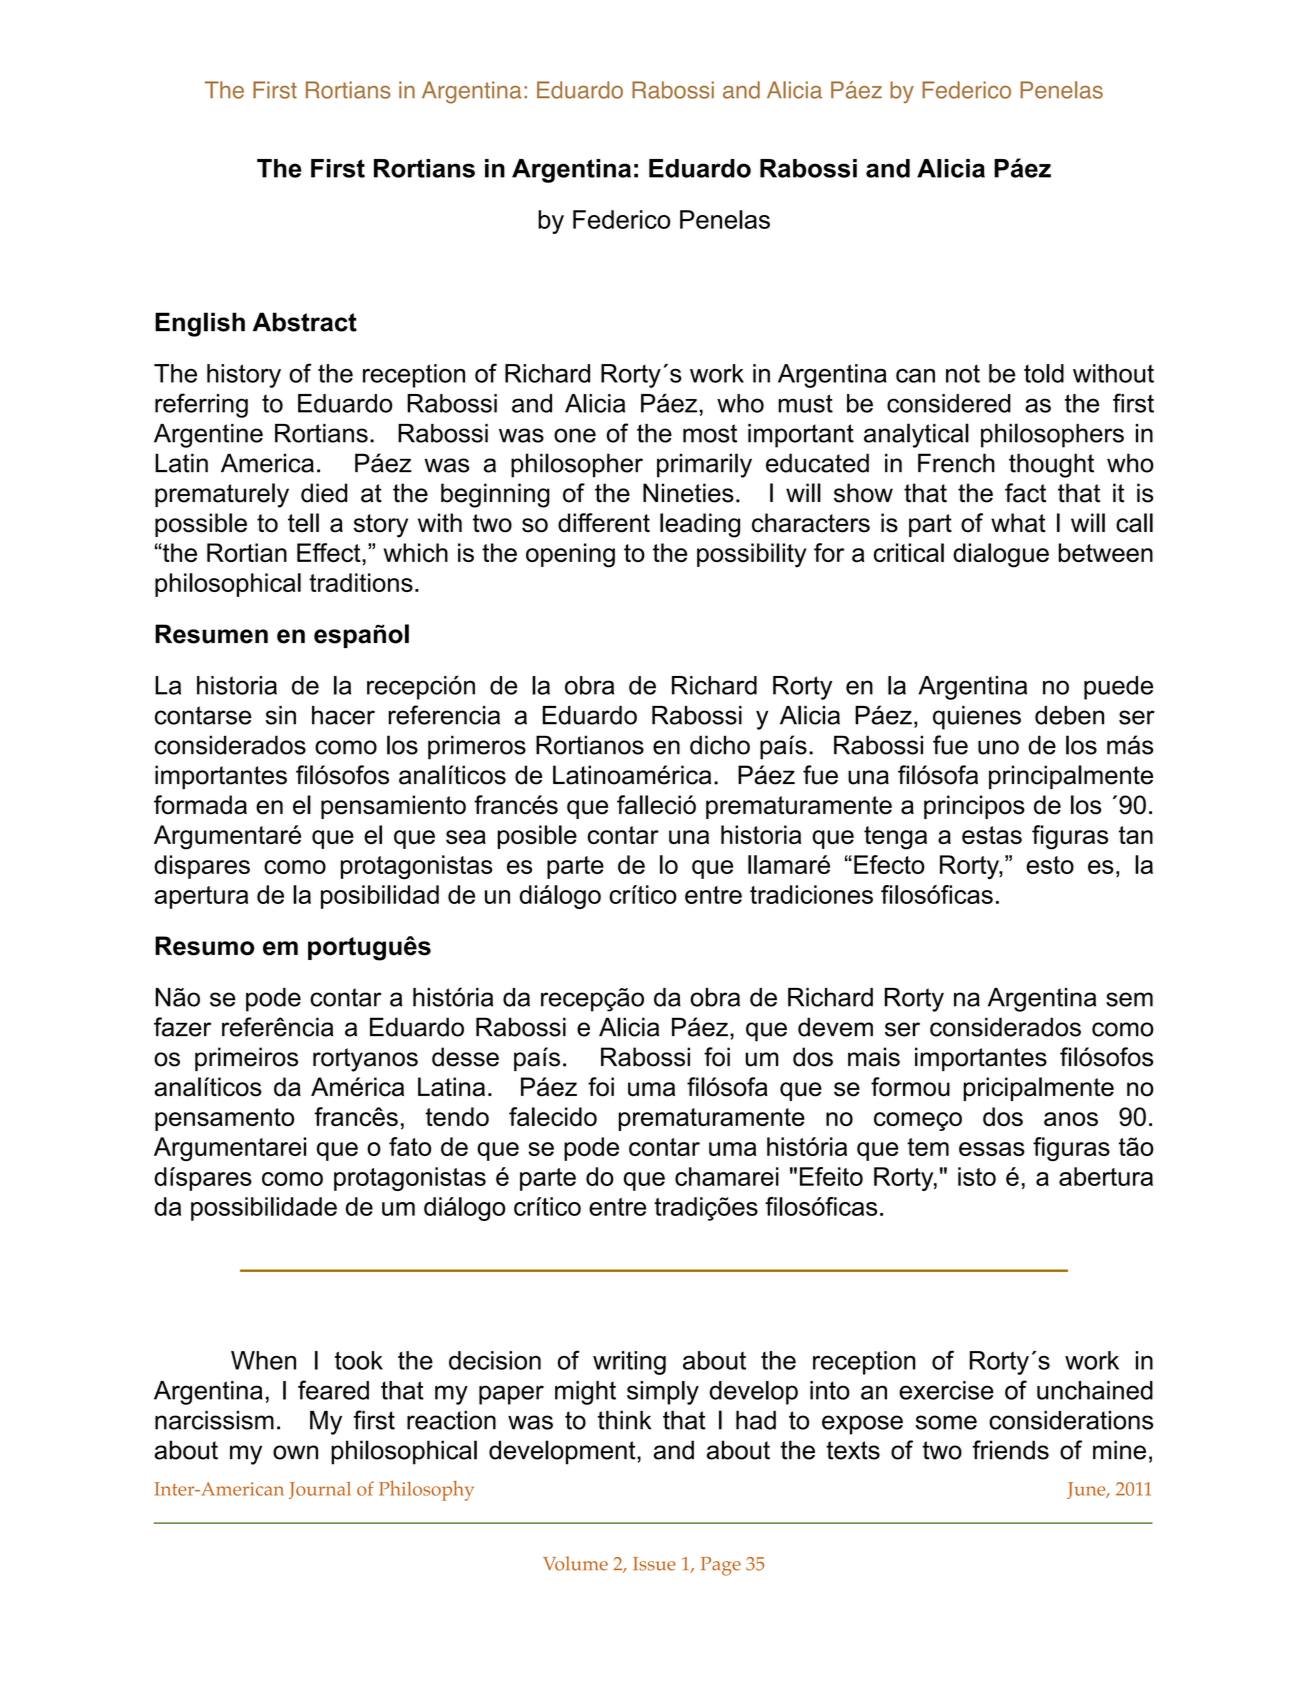 The width and height of the page is (1308, 1692). Describe the element at coordinates (710, 433) in the page. I see `most` at that location.
